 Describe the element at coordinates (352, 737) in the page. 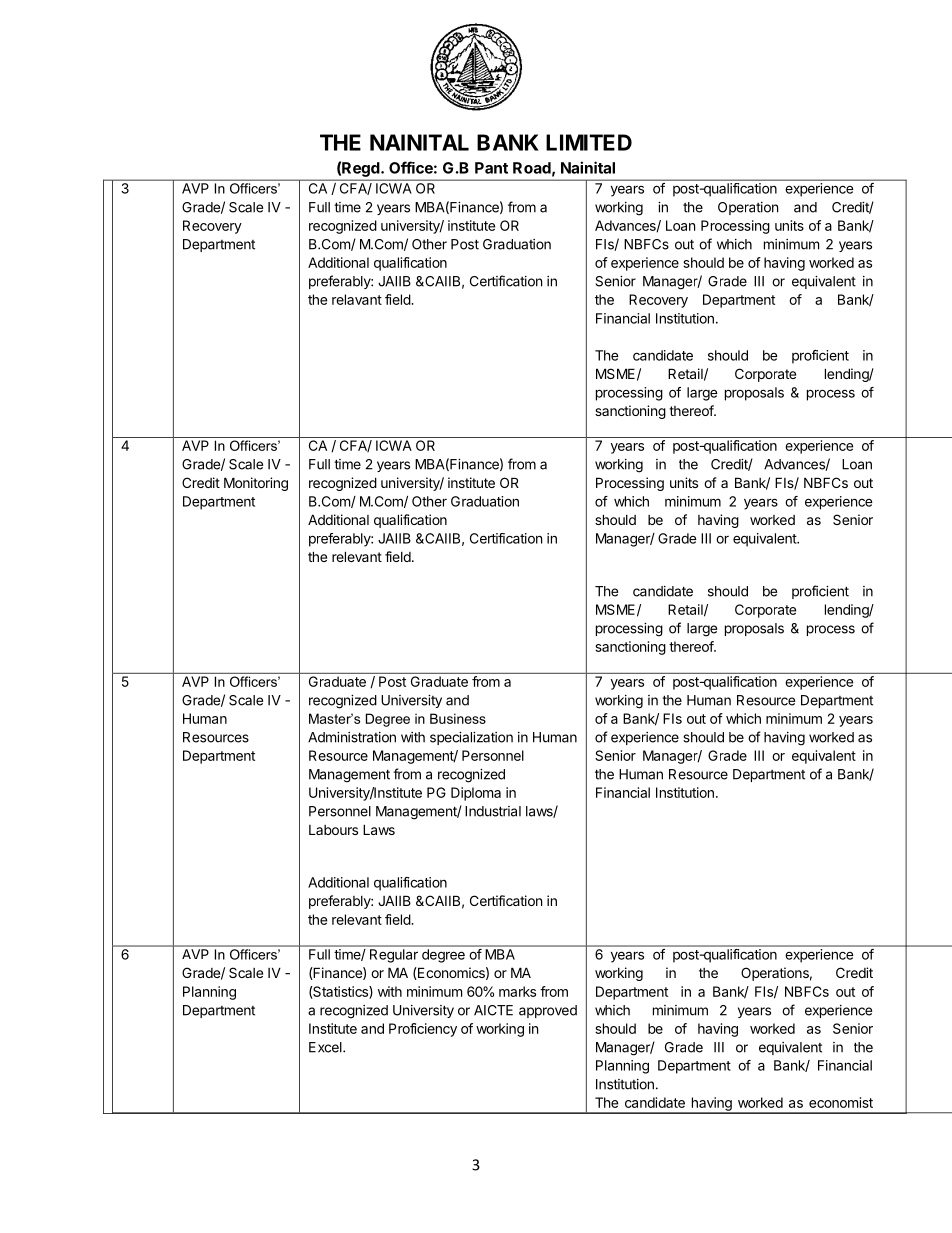

I see `Administration` at that location.
